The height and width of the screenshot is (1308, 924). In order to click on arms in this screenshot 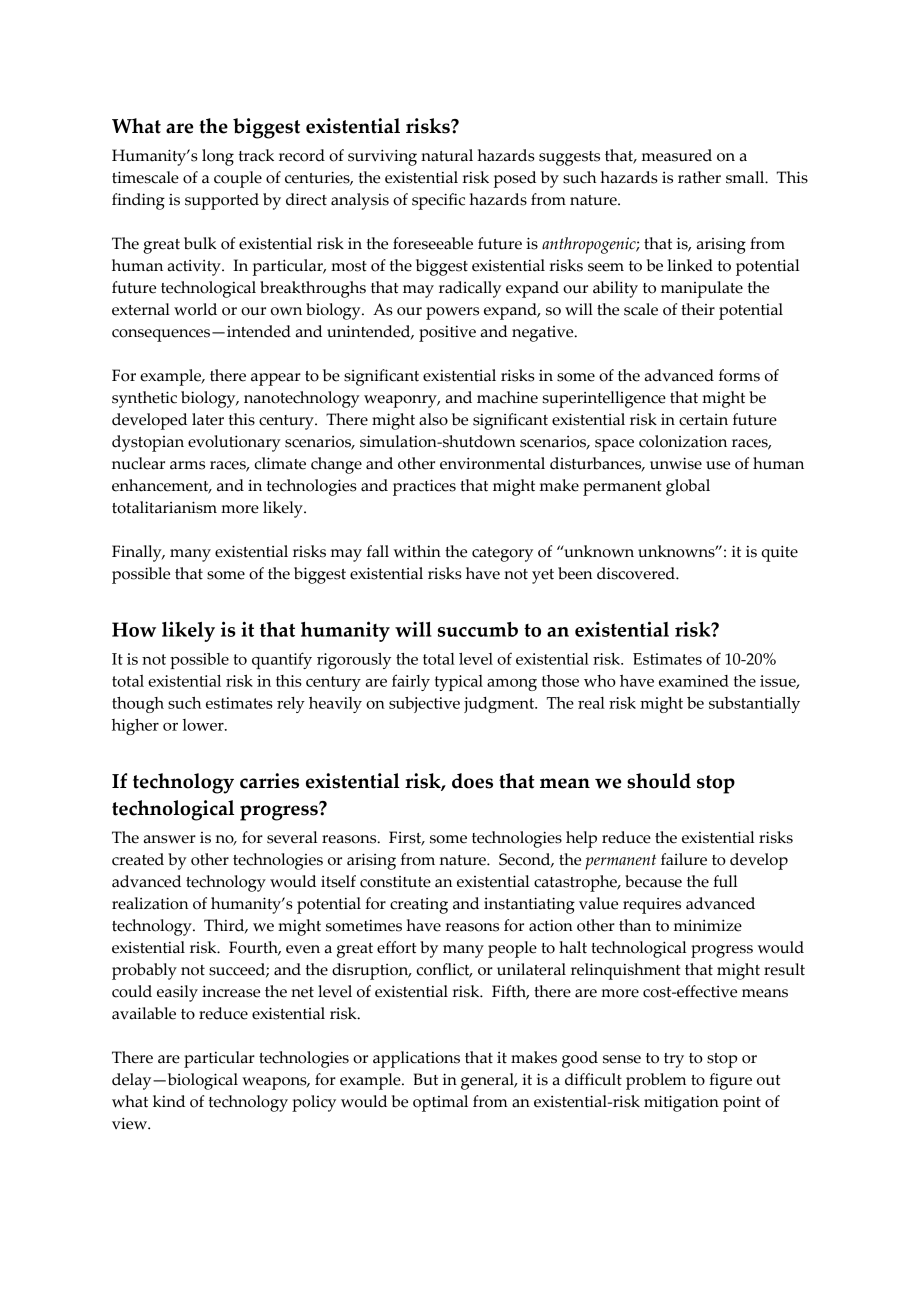, I will do `click(187, 465)`.
